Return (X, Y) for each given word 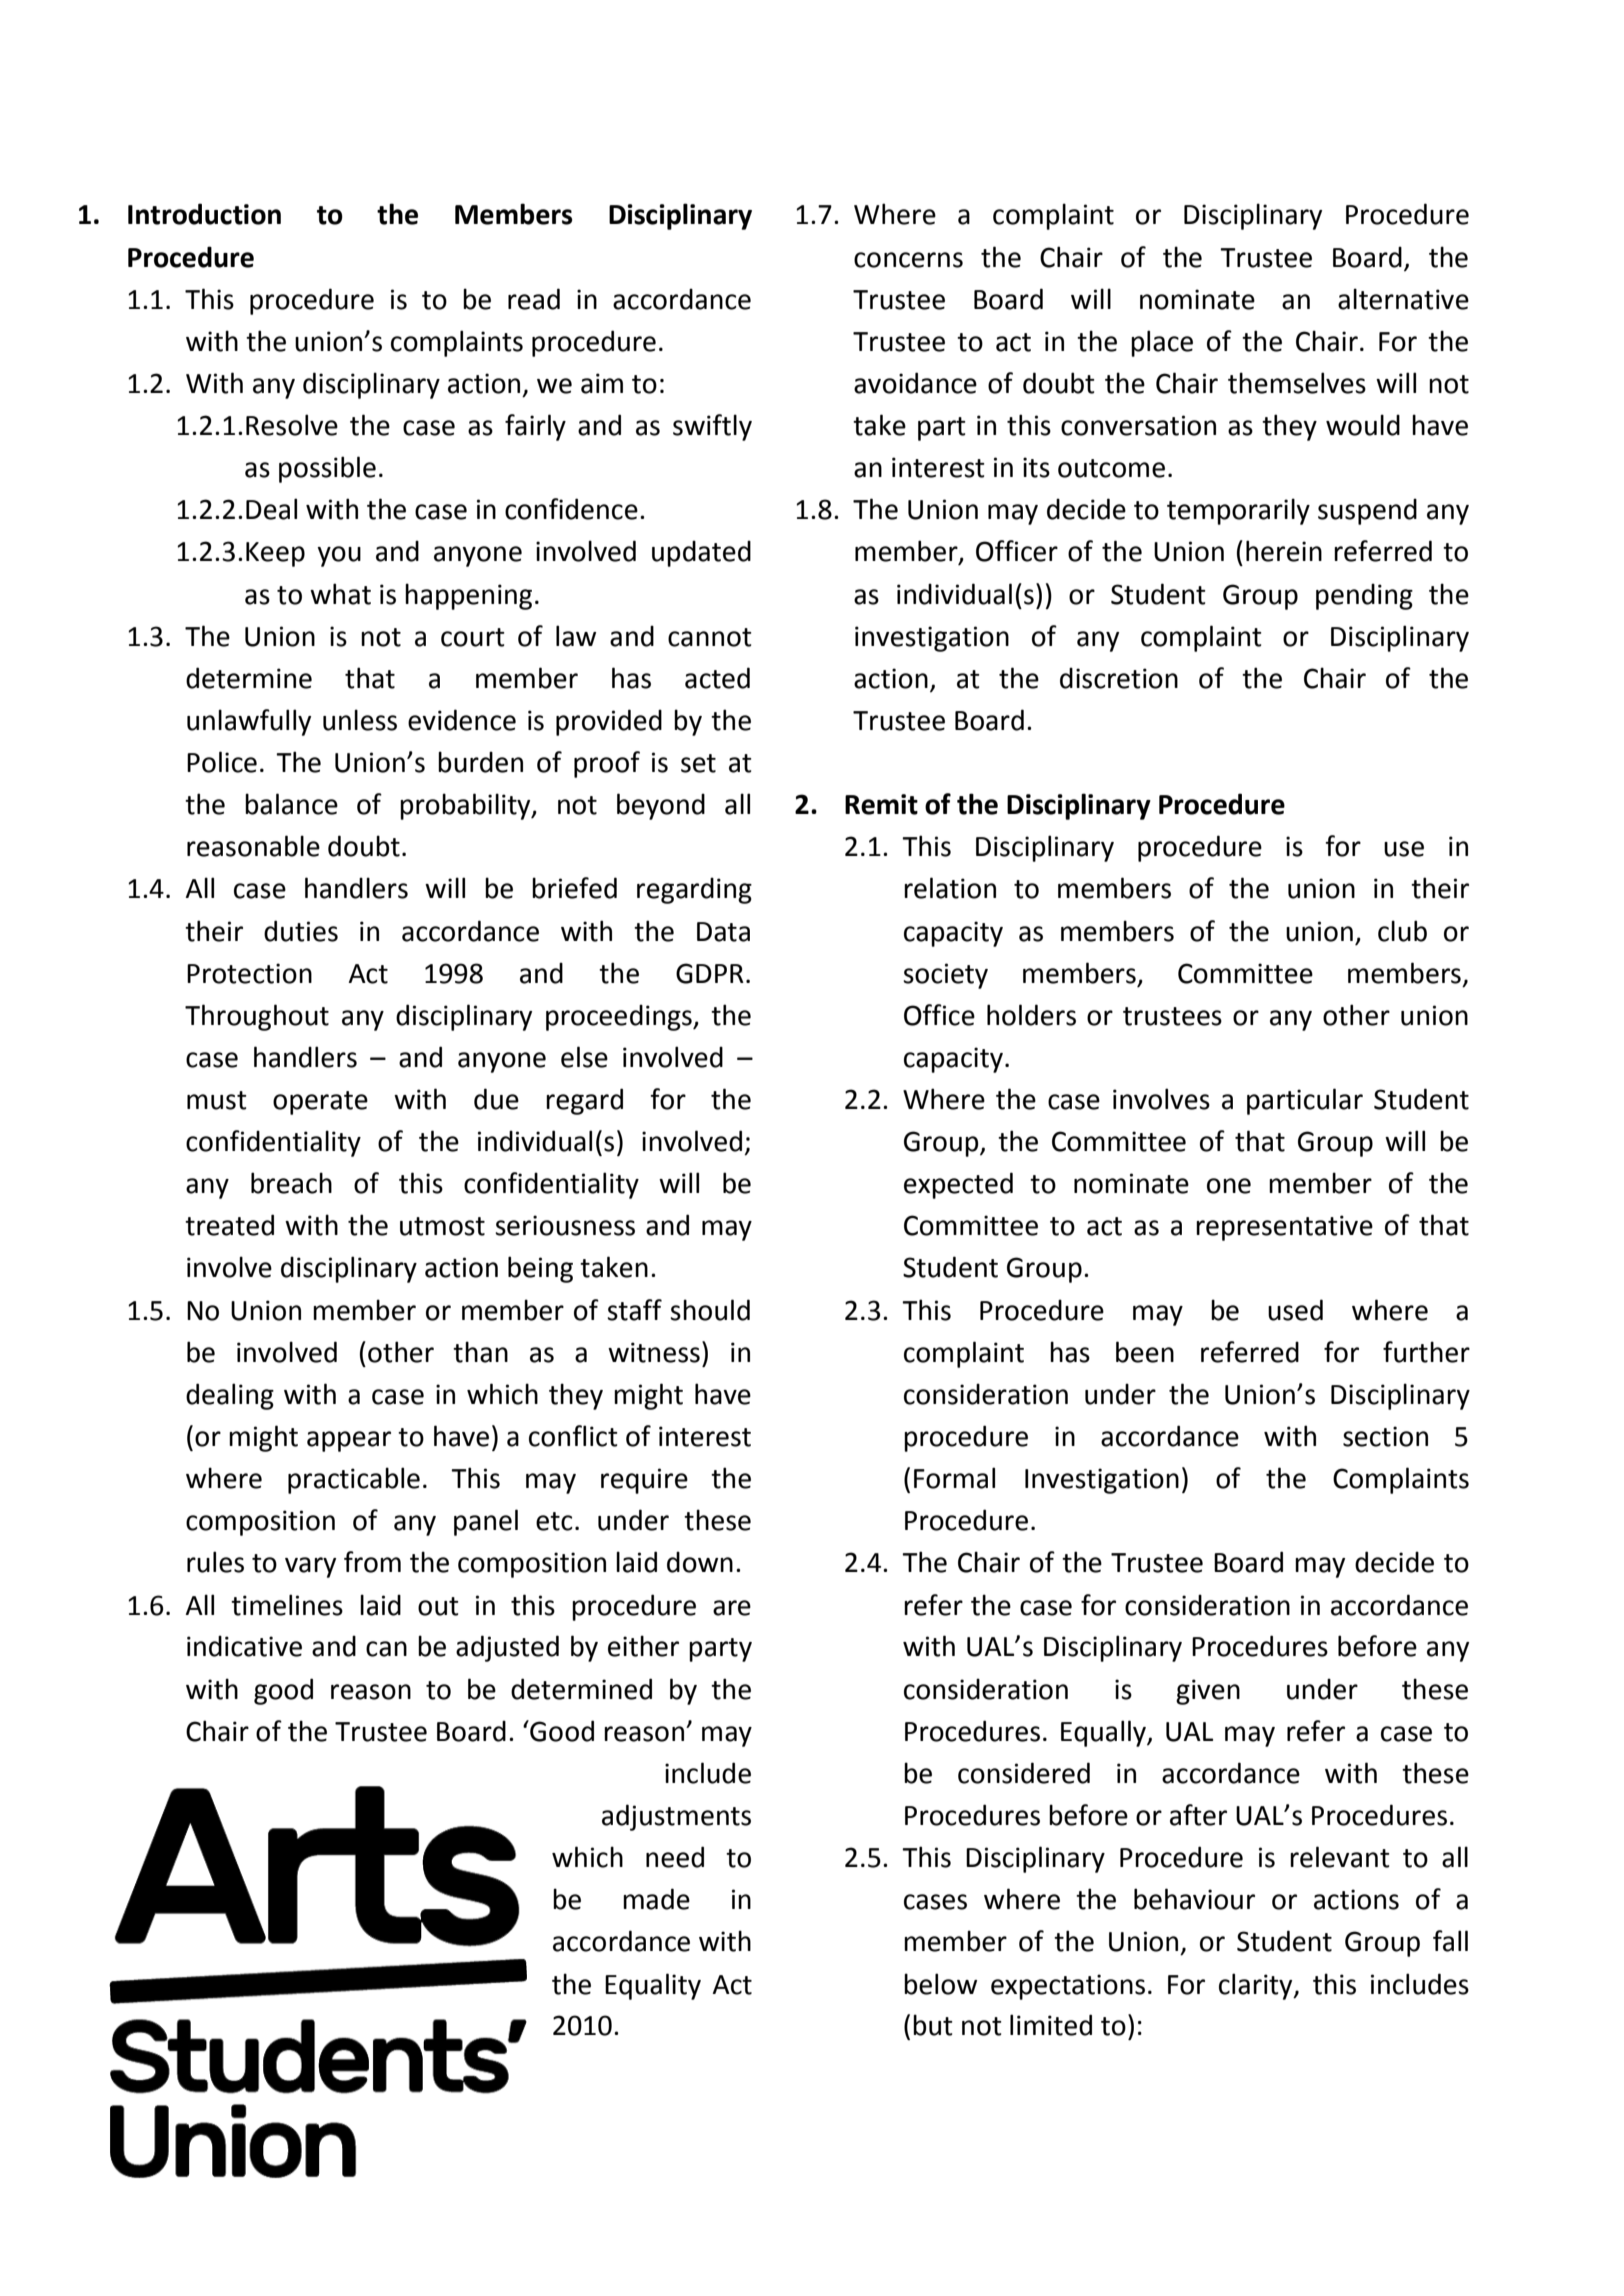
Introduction (204, 214)
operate (320, 1103)
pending (1364, 596)
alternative (1403, 299)
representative (1284, 1228)
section (1385, 1436)
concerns (908, 260)
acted (717, 678)
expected (958, 1185)
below (940, 1984)
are (732, 1608)
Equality (653, 1986)
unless (360, 720)
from (372, 1562)
